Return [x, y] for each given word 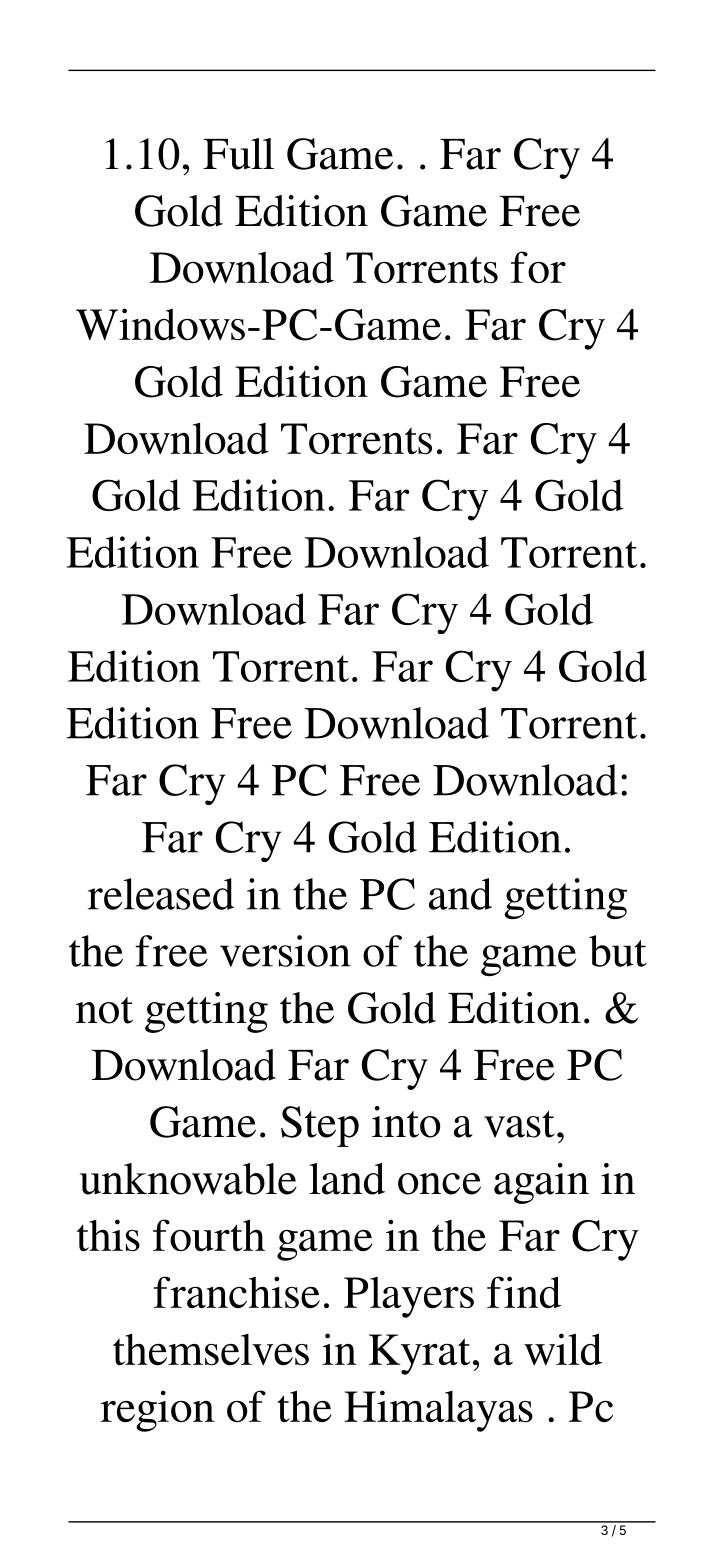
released [161, 894]
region [157, 1411]
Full [238, 154]
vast [519, 1124]
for [538, 267]
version [285, 951]
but [618, 951]
